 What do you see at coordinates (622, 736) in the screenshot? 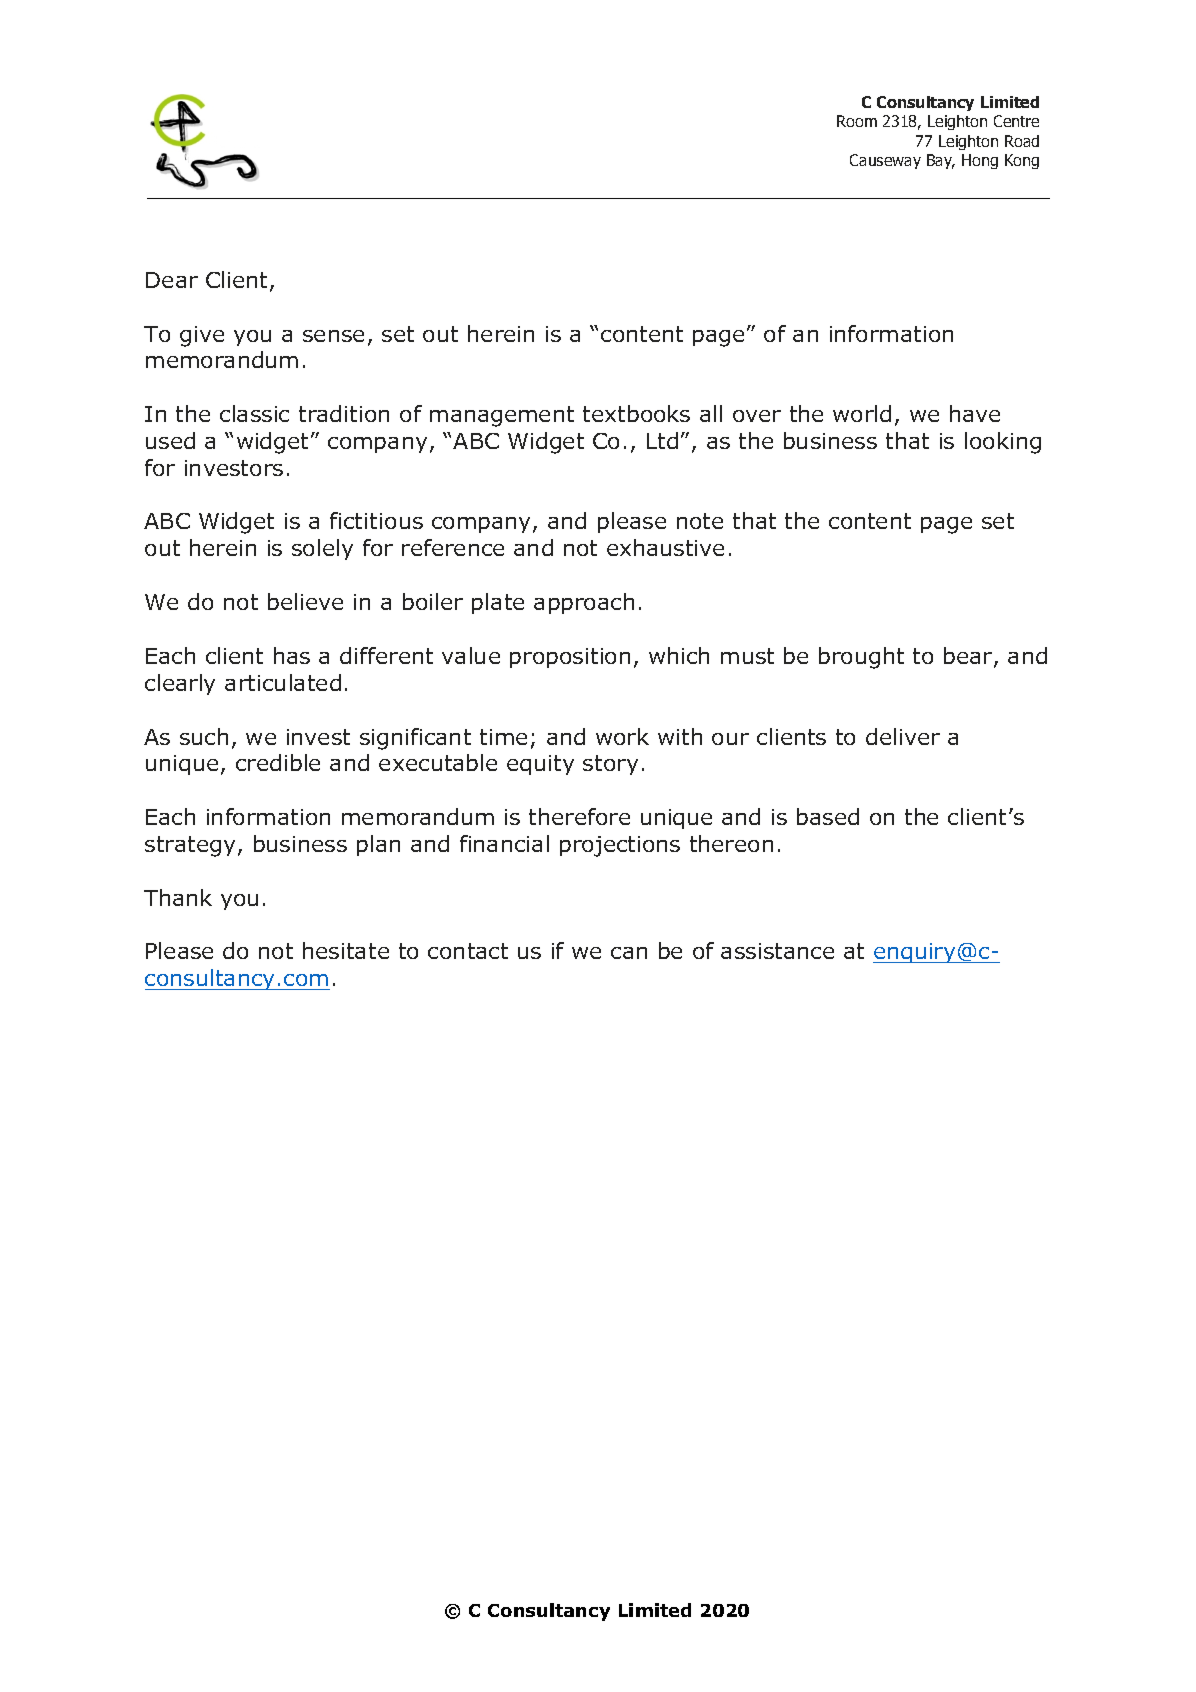
I see `work` at bounding box center [622, 736].
